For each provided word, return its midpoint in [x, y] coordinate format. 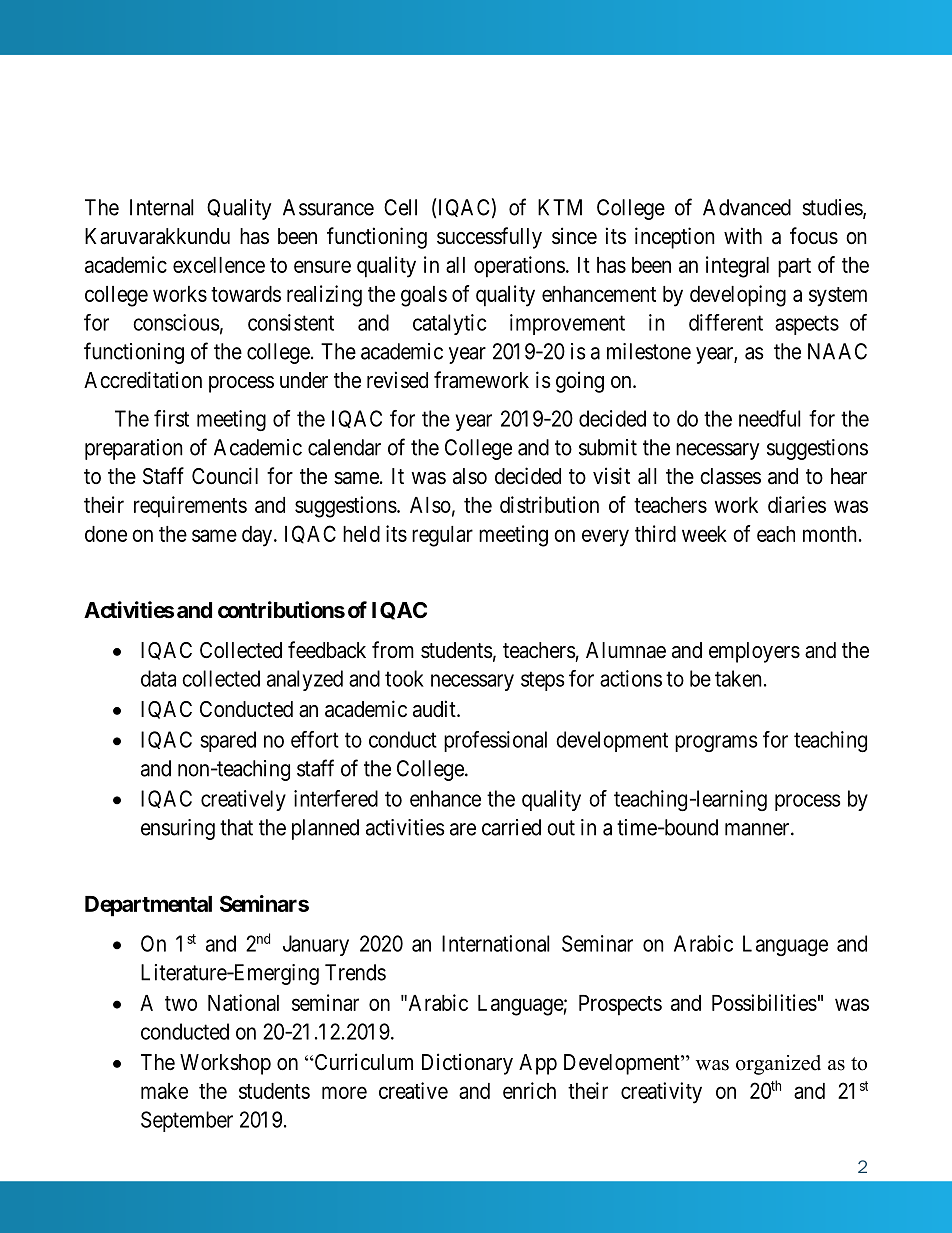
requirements [190, 507]
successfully [489, 238]
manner [758, 829]
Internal [162, 207]
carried [511, 827]
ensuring [178, 829]
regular [442, 536]
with [743, 235]
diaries [797, 504]
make [164, 1091]
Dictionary [467, 1064]
